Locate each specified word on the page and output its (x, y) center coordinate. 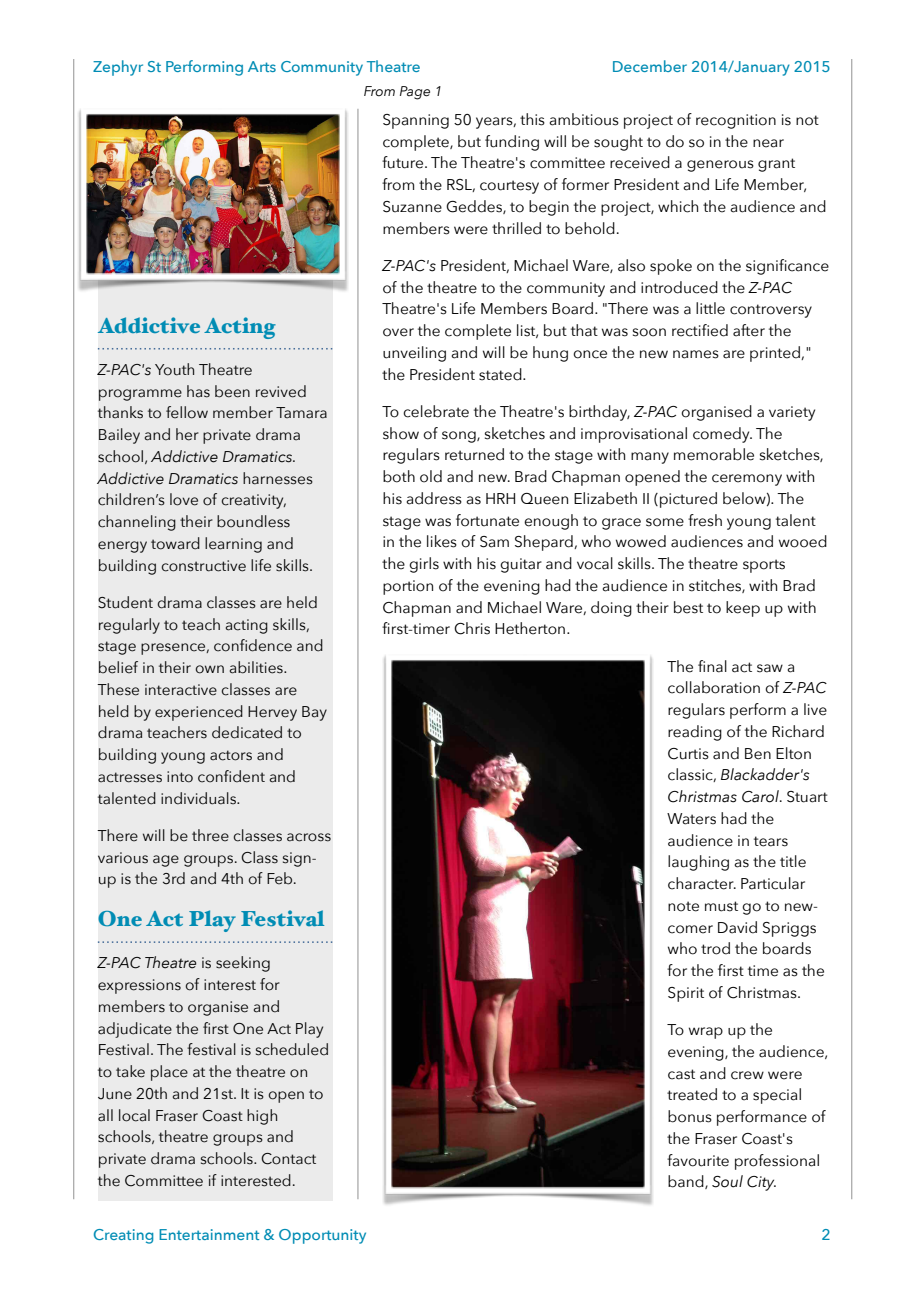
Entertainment (209, 1234)
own (209, 669)
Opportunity (322, 1236)
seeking (243, 964)
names (696, 354)
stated (501, 374)
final (712, 666)
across (309, 837)
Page (415, 93)
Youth (174, 369)
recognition (736, 121)
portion (408, 587)
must (721, 906)
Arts (262, 66)
